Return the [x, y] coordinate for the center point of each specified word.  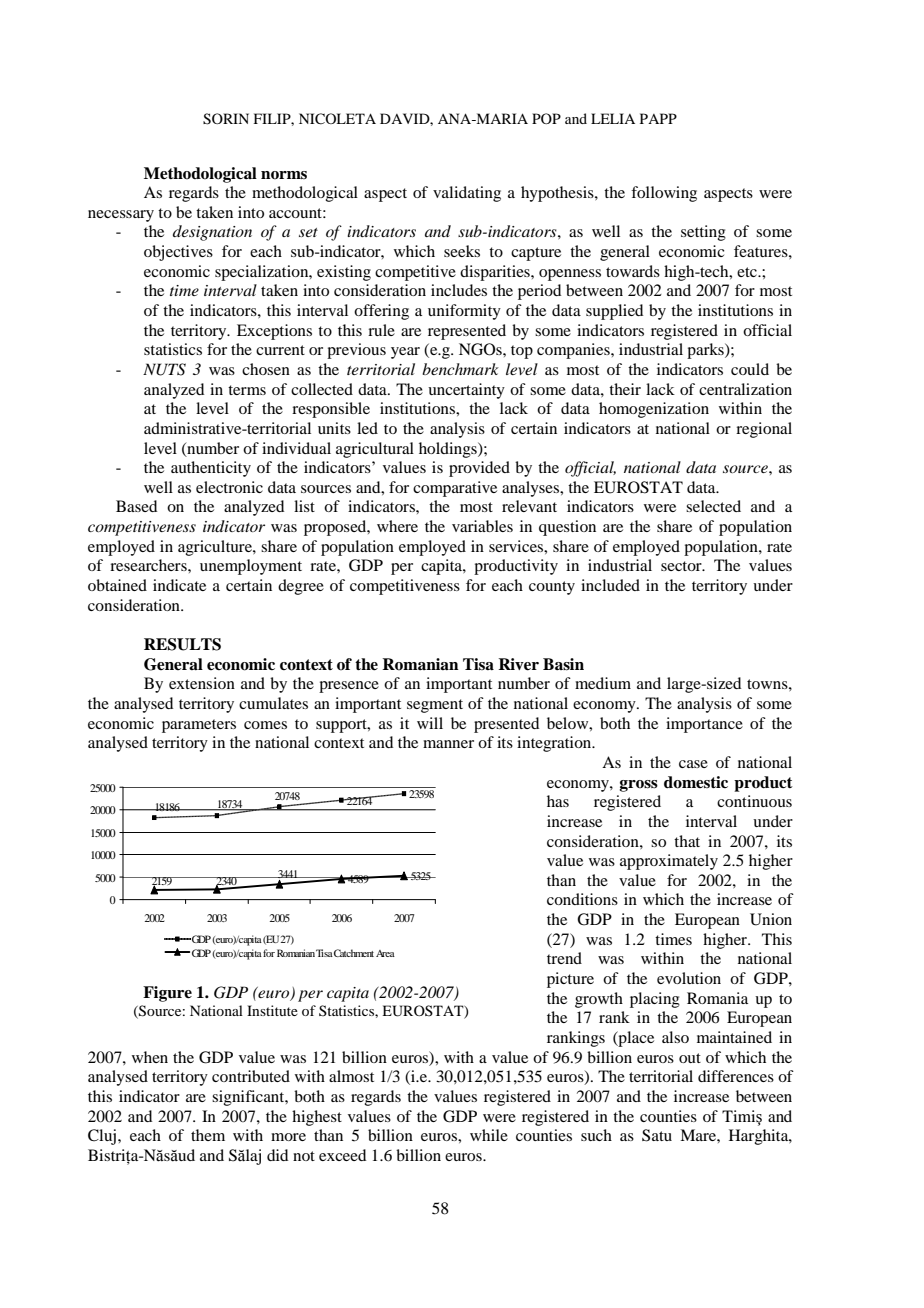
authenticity [211, 469]
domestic [696, 782]
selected [713, 506]
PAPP [658, 118]
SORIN [226, 119]
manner [448, 744]
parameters [199, 726]
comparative [455, 489]
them [208, 1135]
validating [467, 194]
